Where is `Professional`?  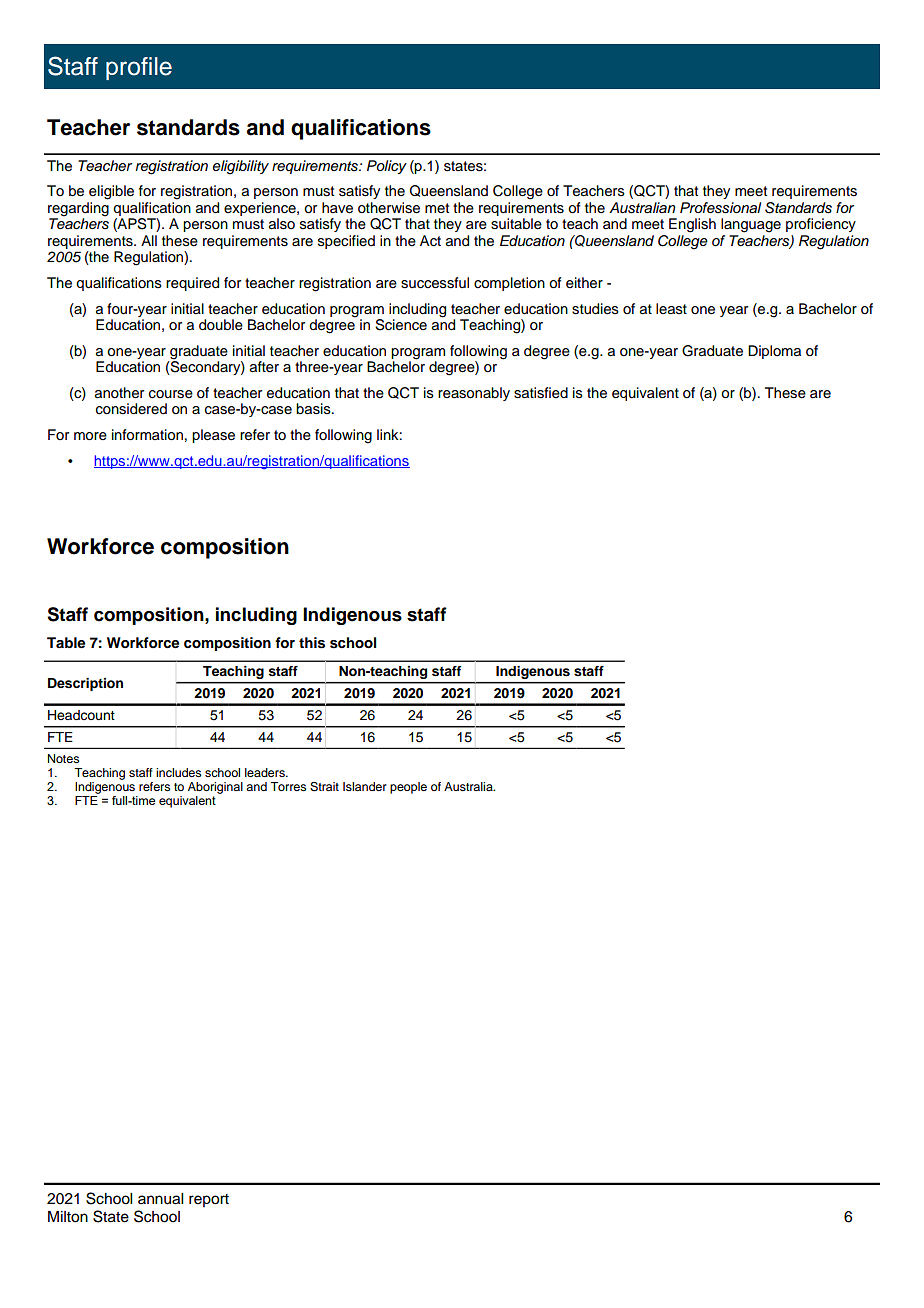 Professional is located at coordinates (720, 208).
